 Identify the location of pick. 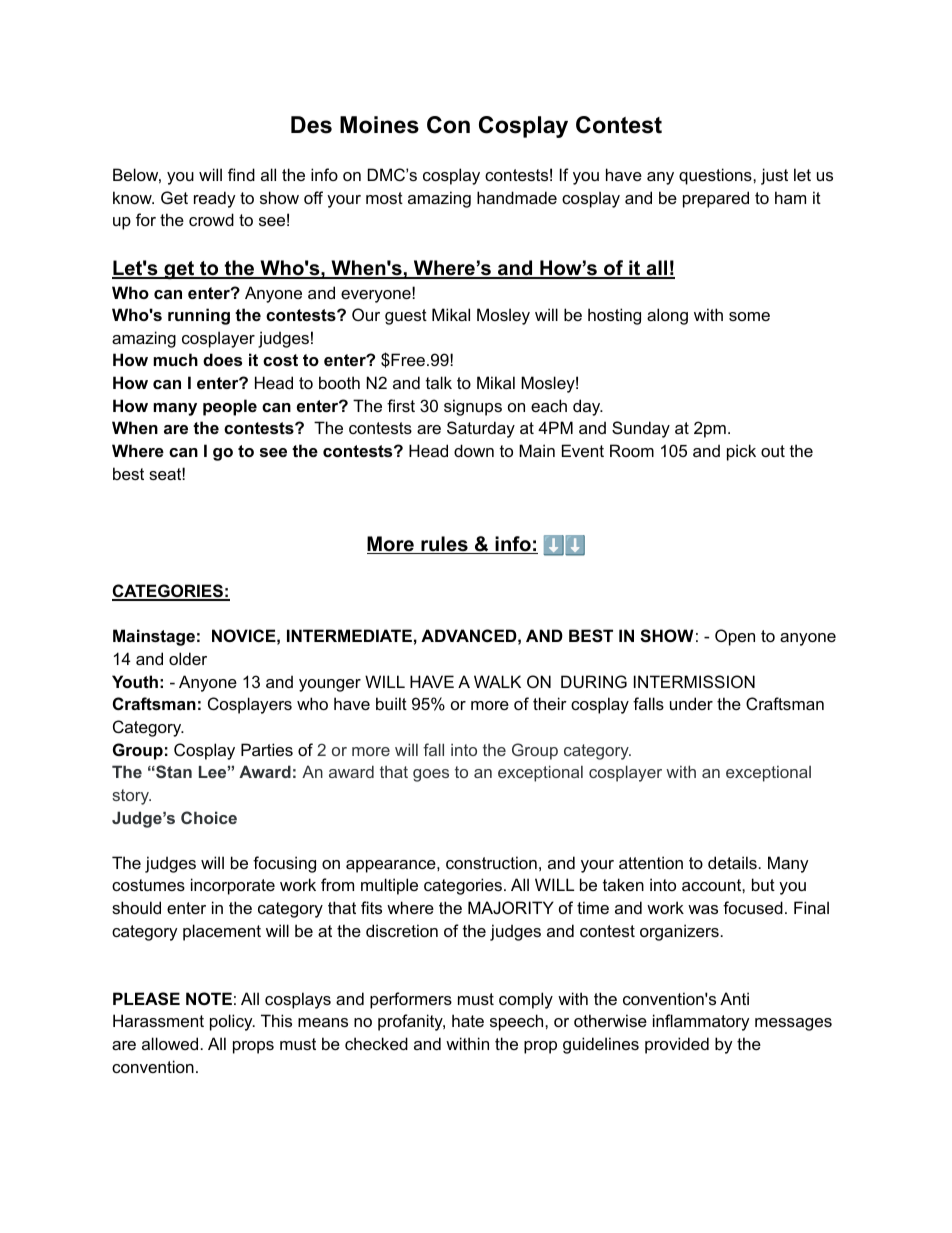
(741, 452).
